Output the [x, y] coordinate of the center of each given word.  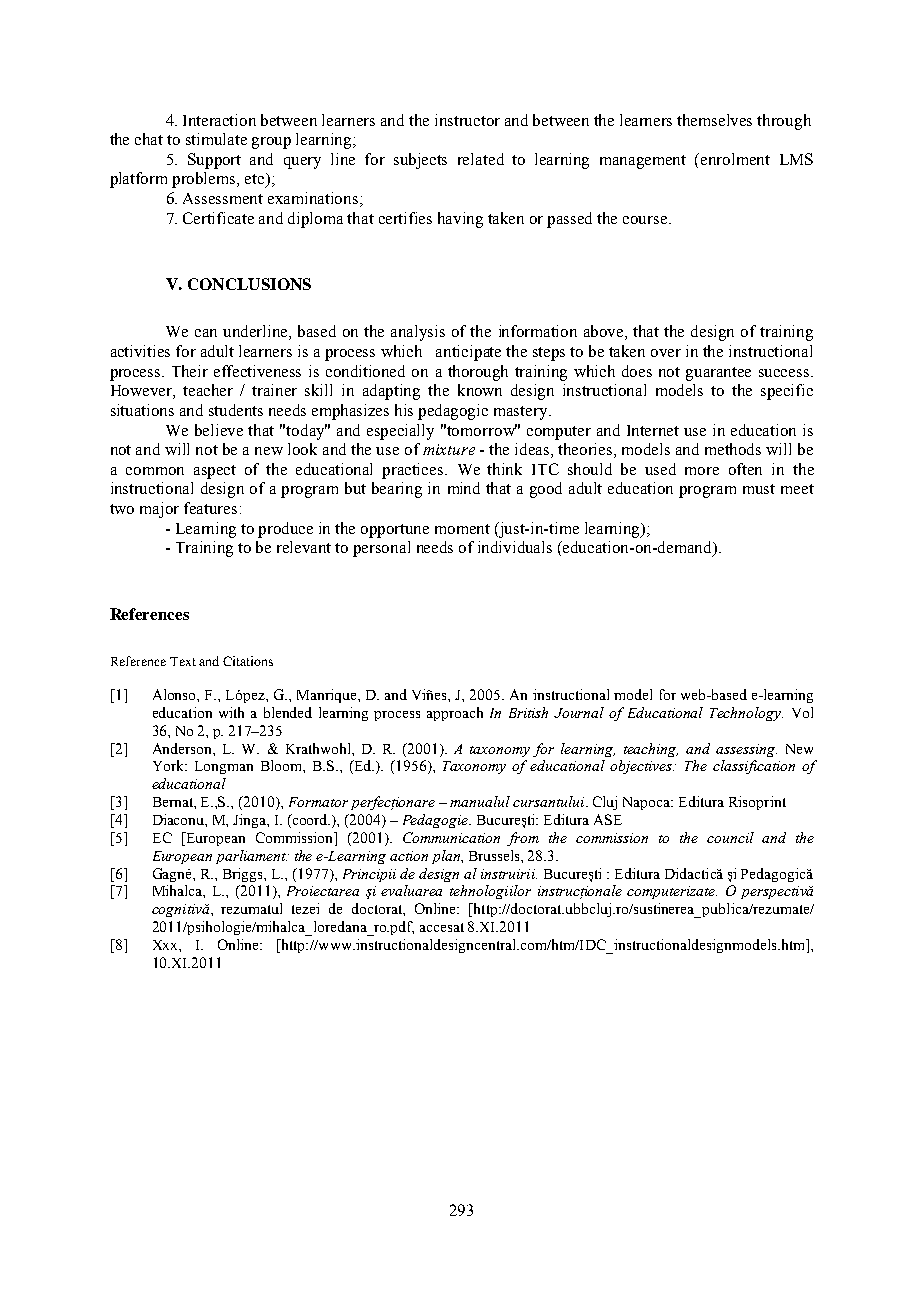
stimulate [216, 139]
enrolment [735, 159]
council [730, 837]
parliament [251, 857]
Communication [451, 837]
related [481, 159]
